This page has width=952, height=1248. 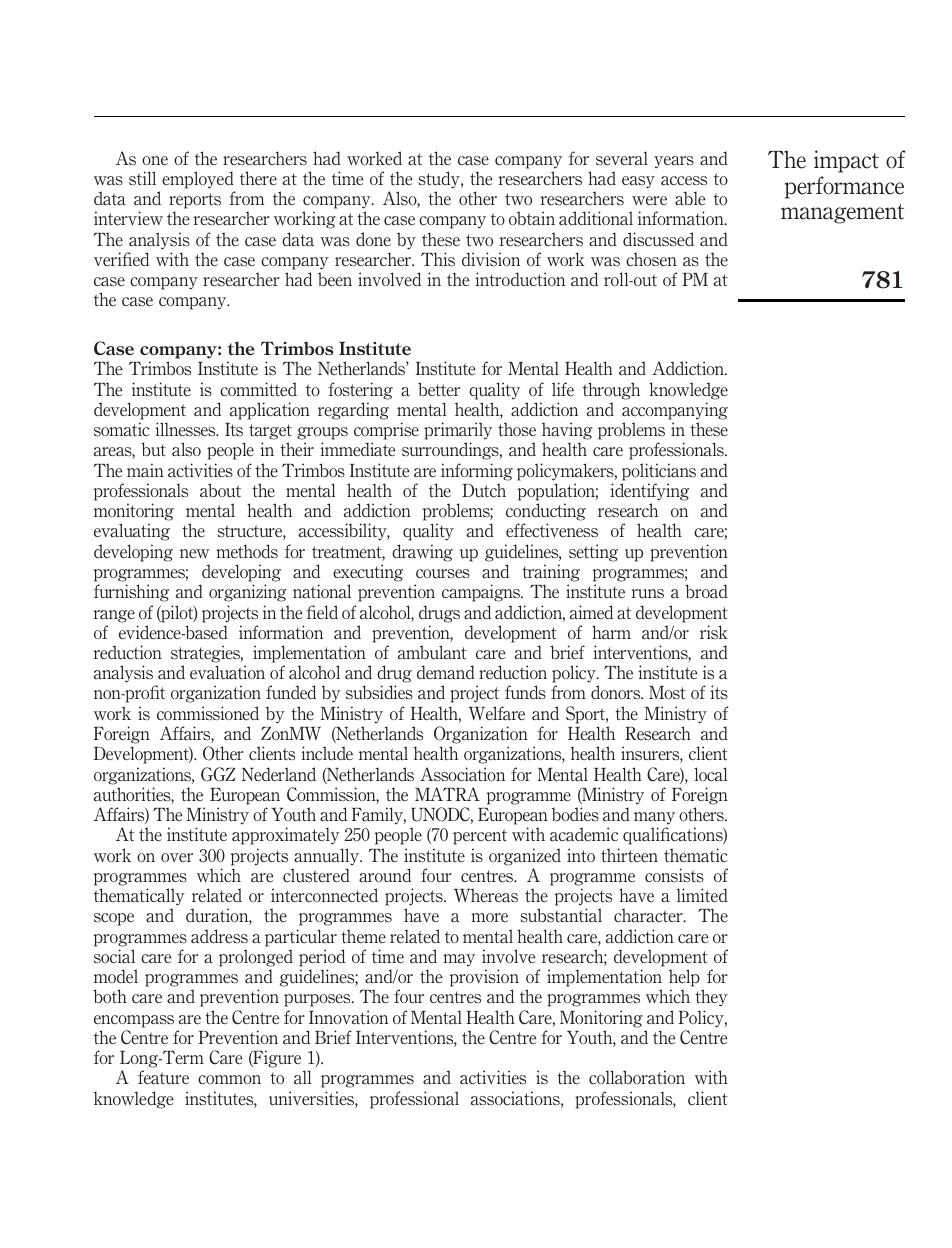 What do you see at coordinates (690, 198) in the page?
I see `able` at bounding box center [690, 198].
